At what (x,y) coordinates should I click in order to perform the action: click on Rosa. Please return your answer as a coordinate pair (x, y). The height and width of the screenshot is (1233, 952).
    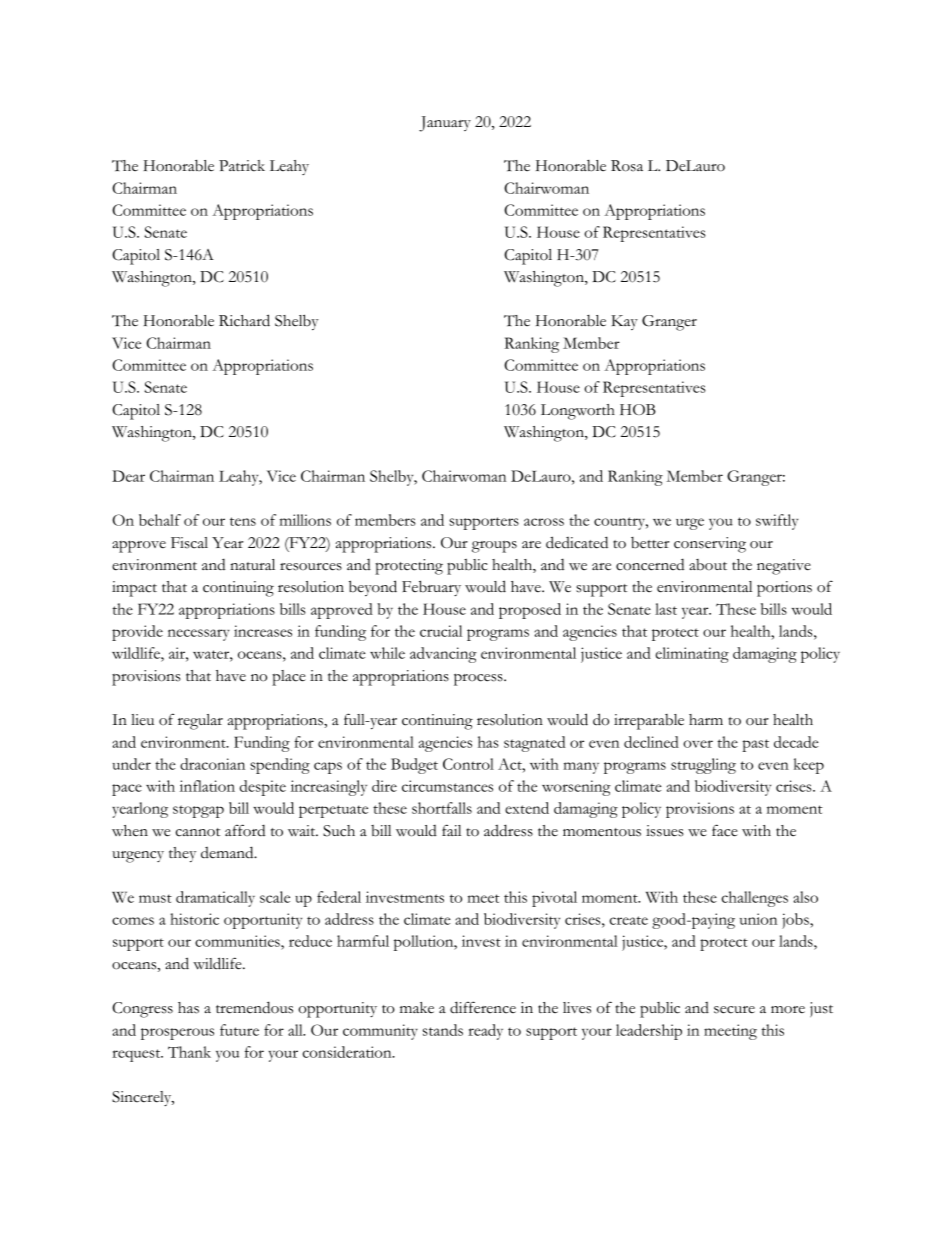
    Looking at the image, I should click on (627, 166).
